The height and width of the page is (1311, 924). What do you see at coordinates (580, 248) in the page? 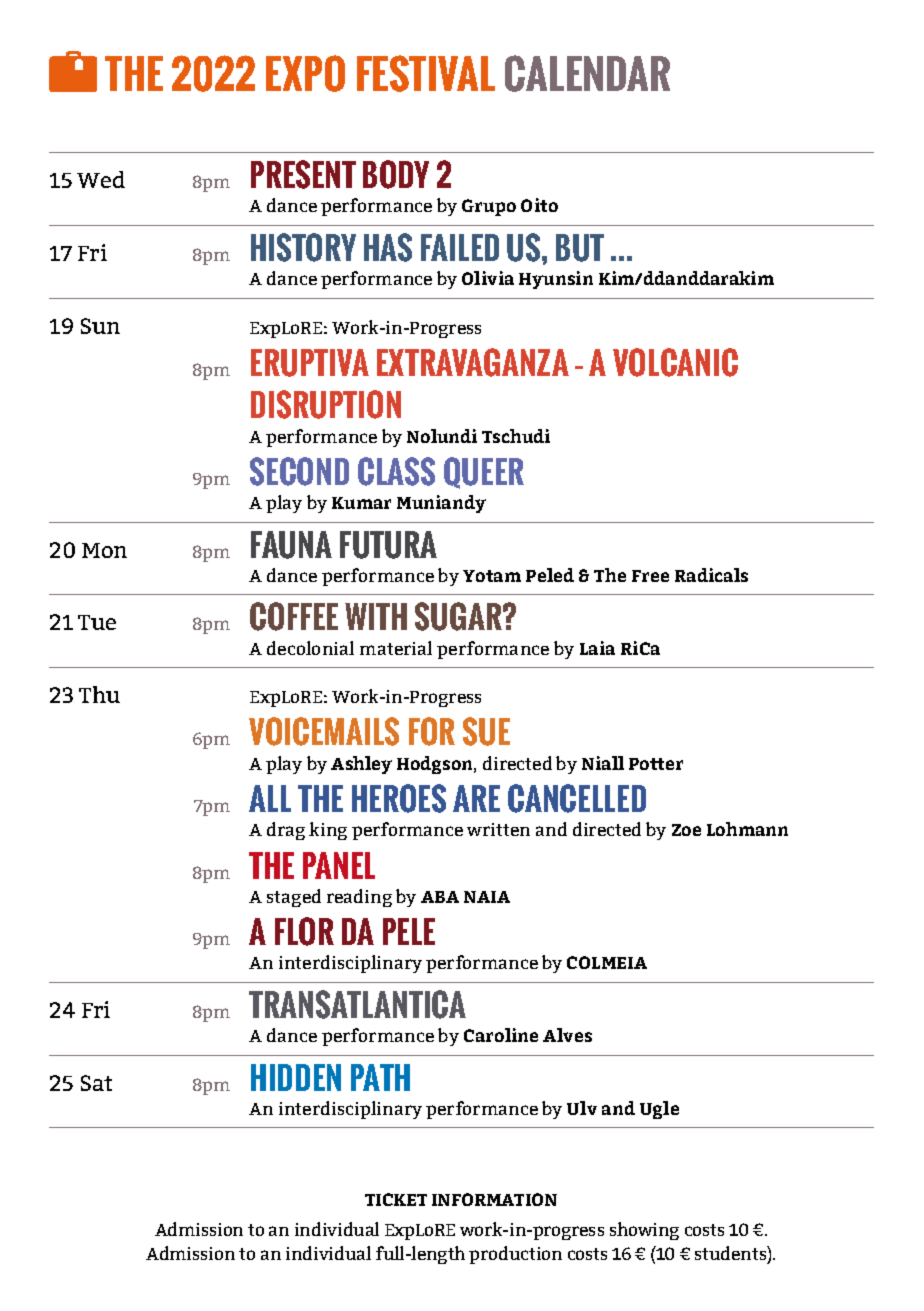
I see `BUT` at bounding box center [580, 248].
